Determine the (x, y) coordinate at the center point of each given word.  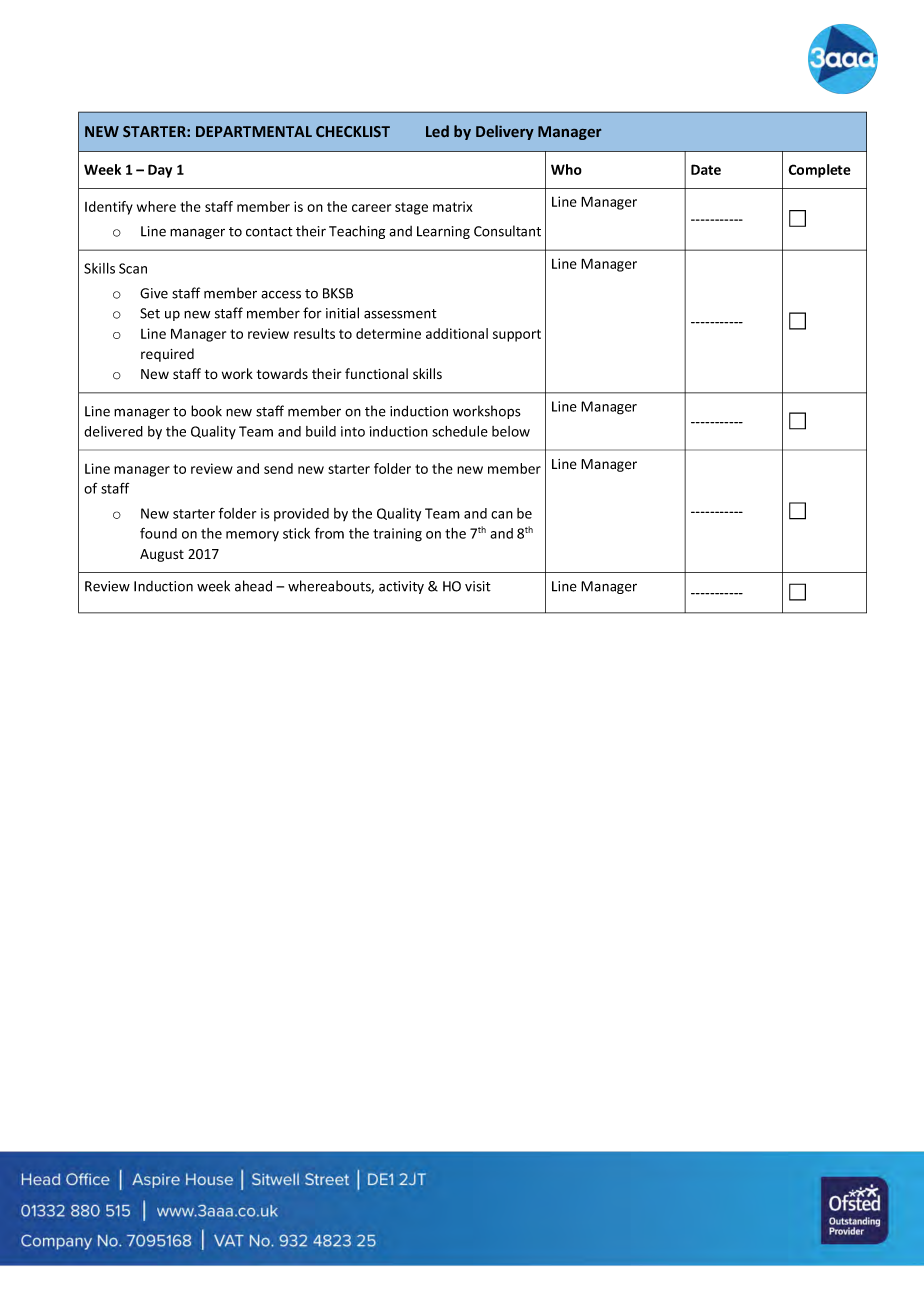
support (517, 335)
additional (457, 333)
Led (437, 131)
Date (706, 169)
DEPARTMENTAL (254, 131)
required (167, 355)
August (162, 555)
